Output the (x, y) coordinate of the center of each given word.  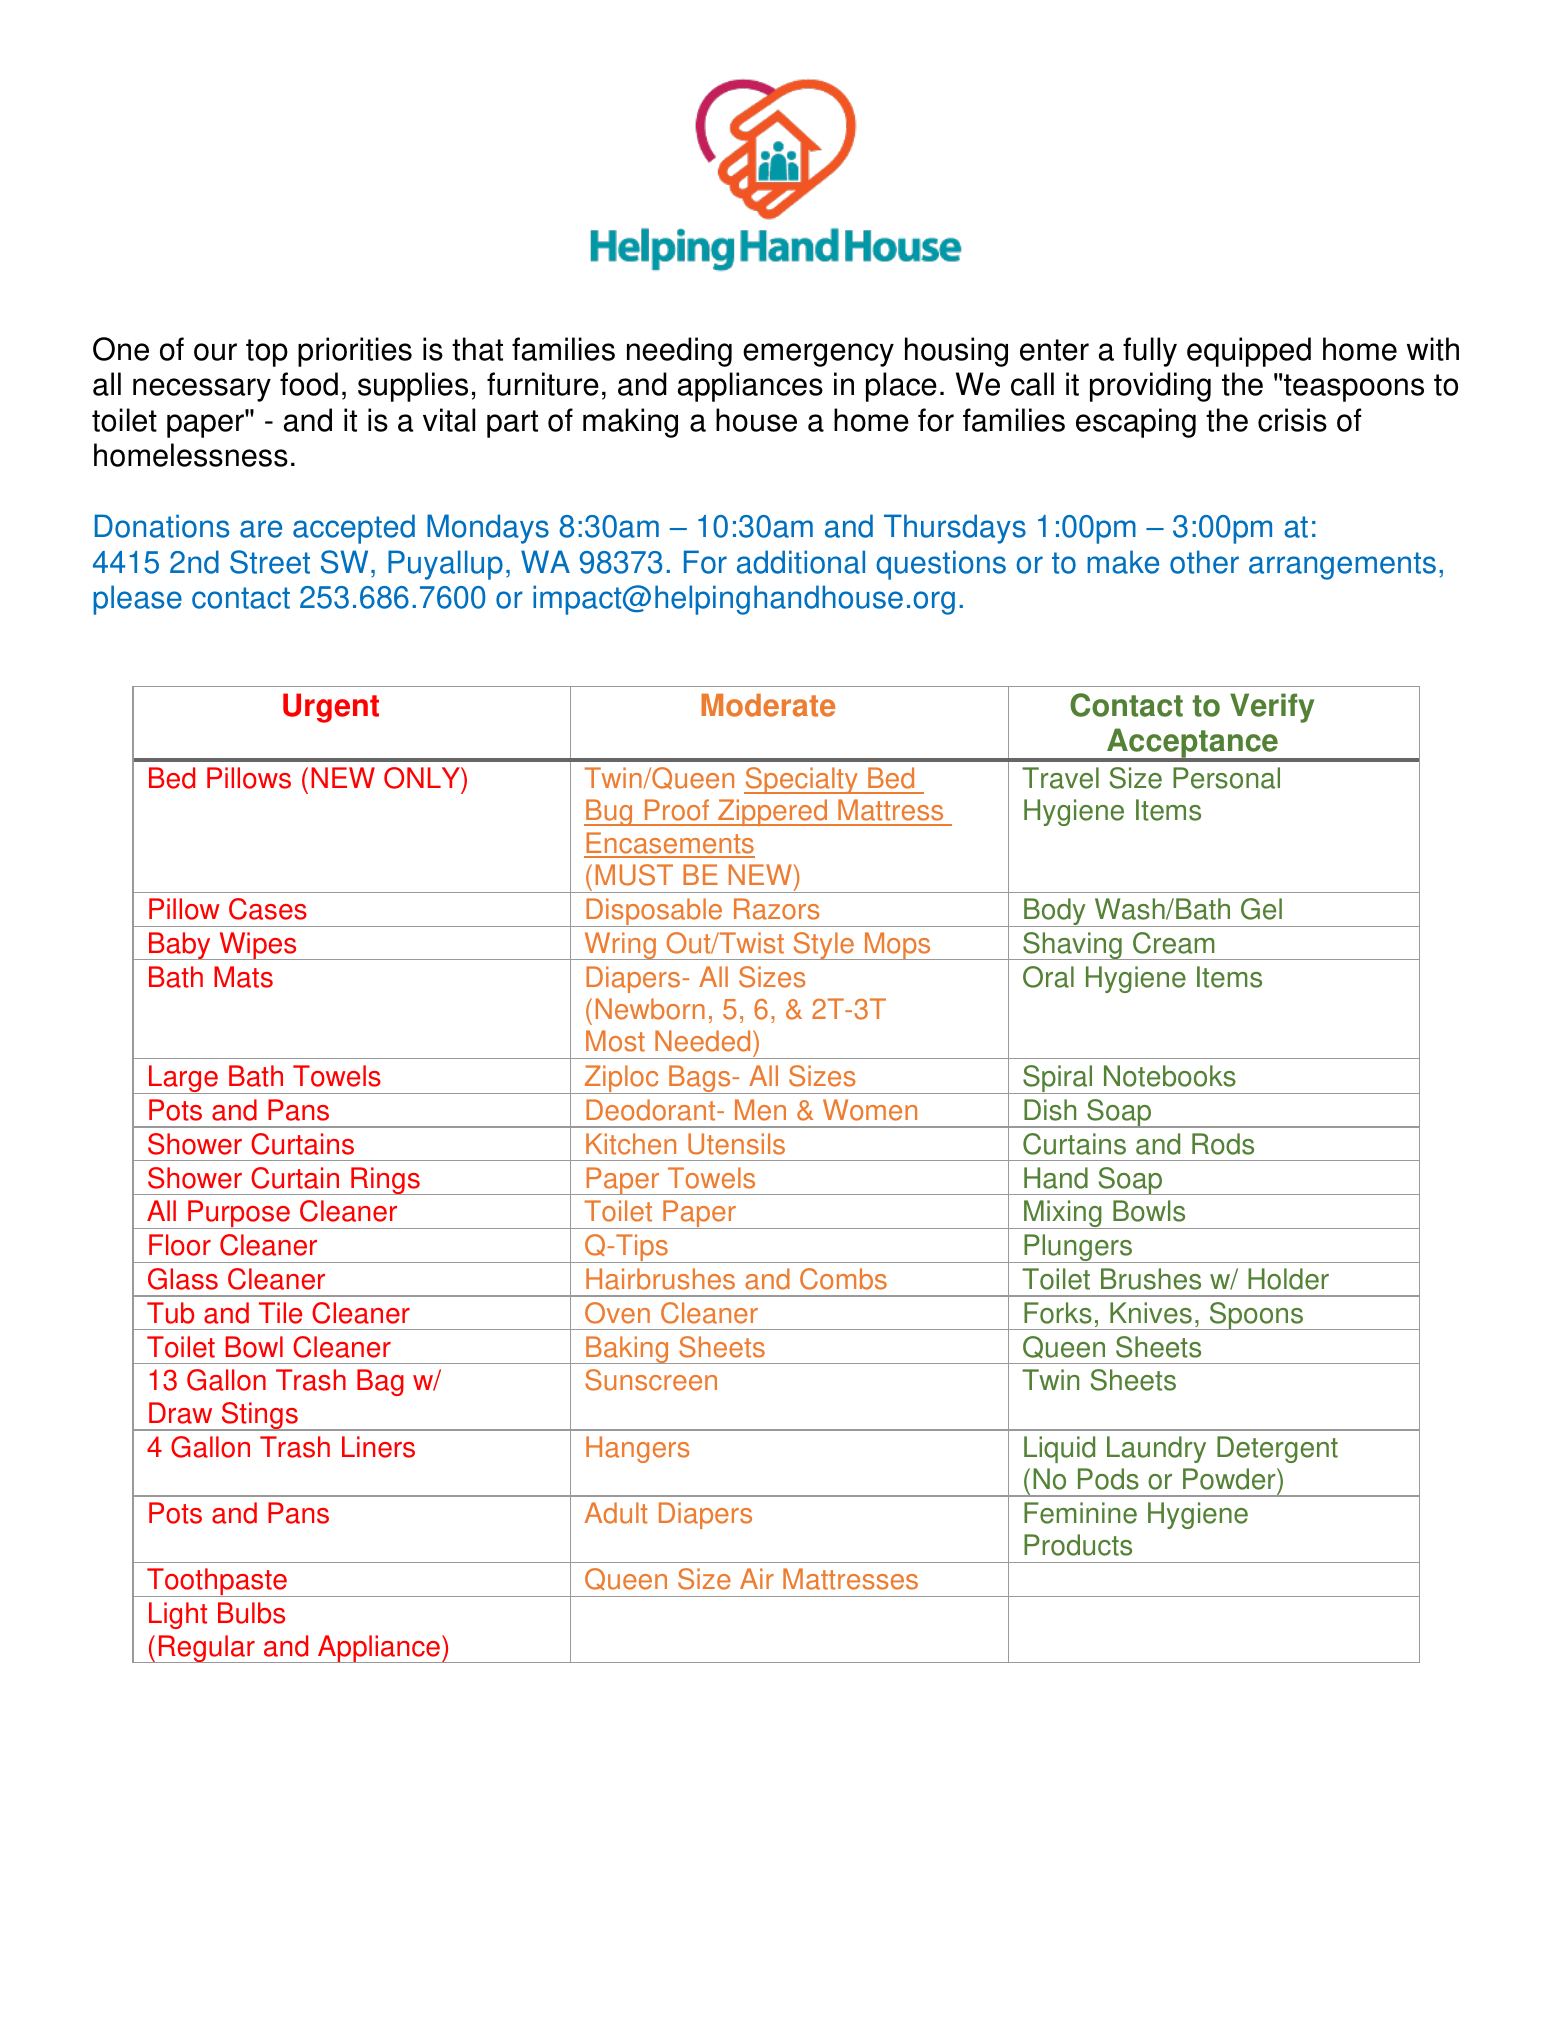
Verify (1272, 708)
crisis (1292, 420)
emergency (818, 355)
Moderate (768, 705)
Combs (843, 1279)
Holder (1288, 1279)
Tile (280, 1313)
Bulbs (251, 1613)
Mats (243, 977)
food (309, 384)
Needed (702, 1041)
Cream (1174, 943)
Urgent (331, 708)
